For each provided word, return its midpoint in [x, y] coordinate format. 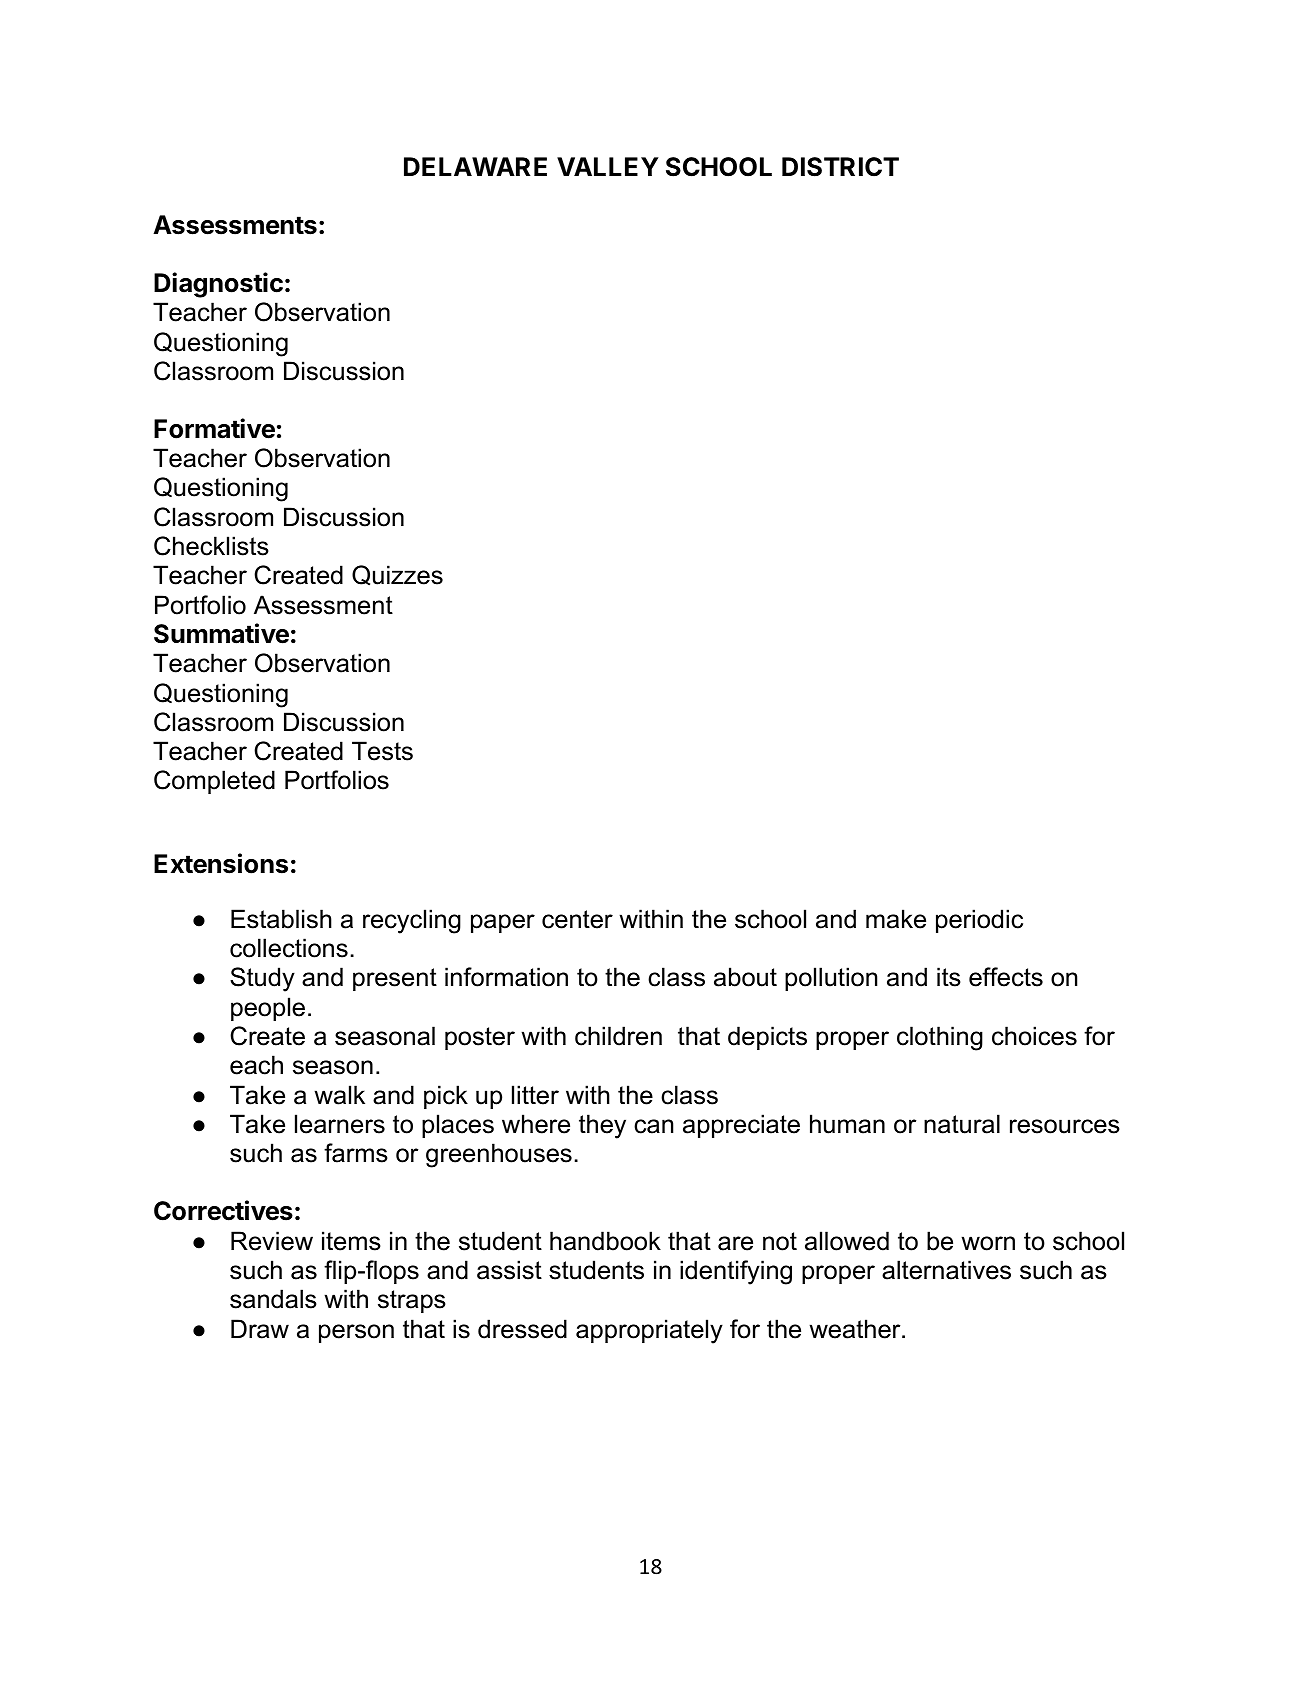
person [356, 1333]
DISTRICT [840, 167]
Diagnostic [218, 285]
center [577, 919]
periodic [979, 921]
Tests [382, 751]
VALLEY [608, 166]
